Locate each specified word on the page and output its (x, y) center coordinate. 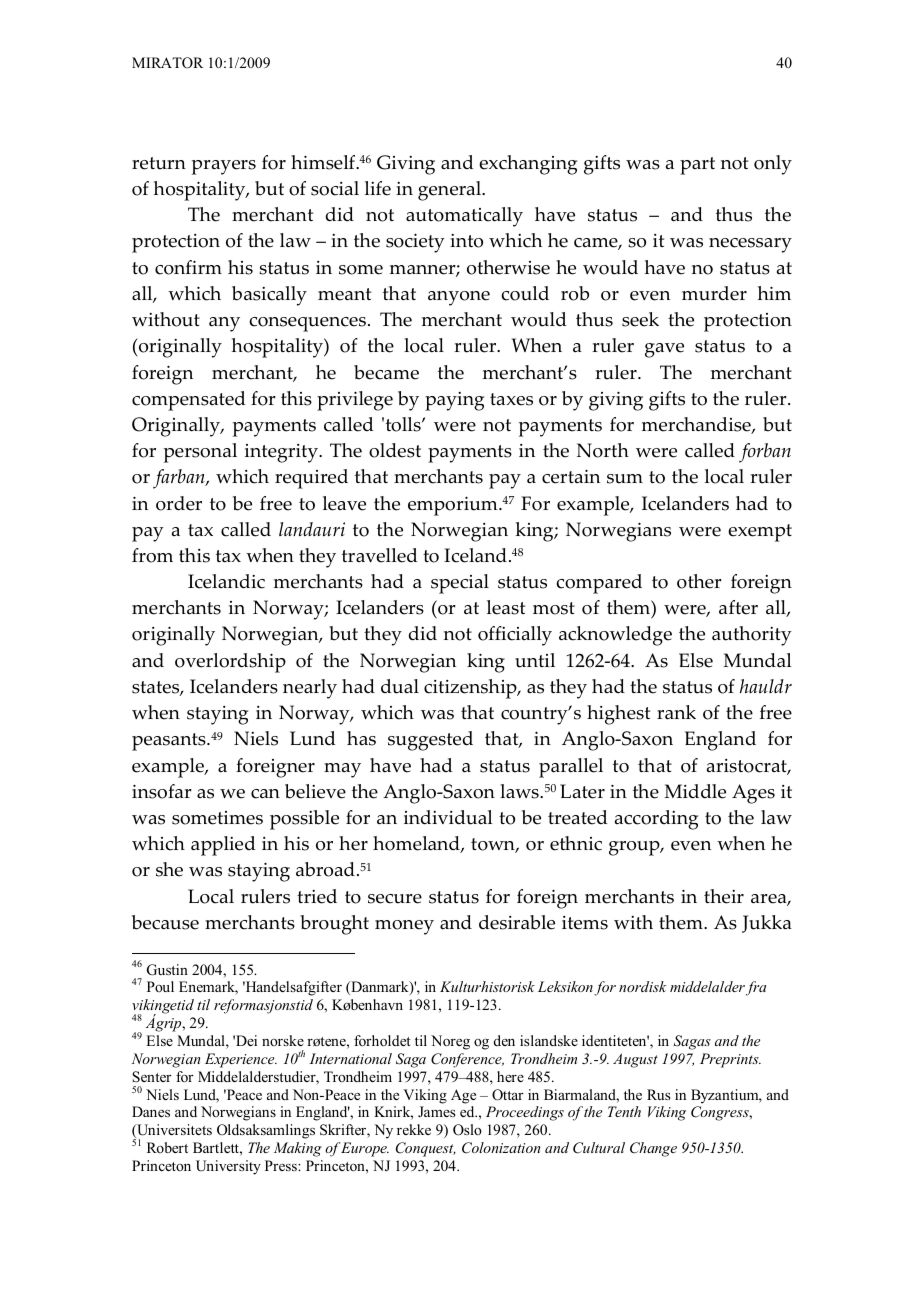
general (451, 191)
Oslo (467, 1130)
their (724, 896)
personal (200, 453)
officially (515, 636)
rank (676, 712)
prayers (224, 167)
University (228, 1167)
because (165, 922)
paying (454, 401)
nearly (310, 689)
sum (625, 479)
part (697, 166)
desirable (517, 922)
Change (653, 1149)
